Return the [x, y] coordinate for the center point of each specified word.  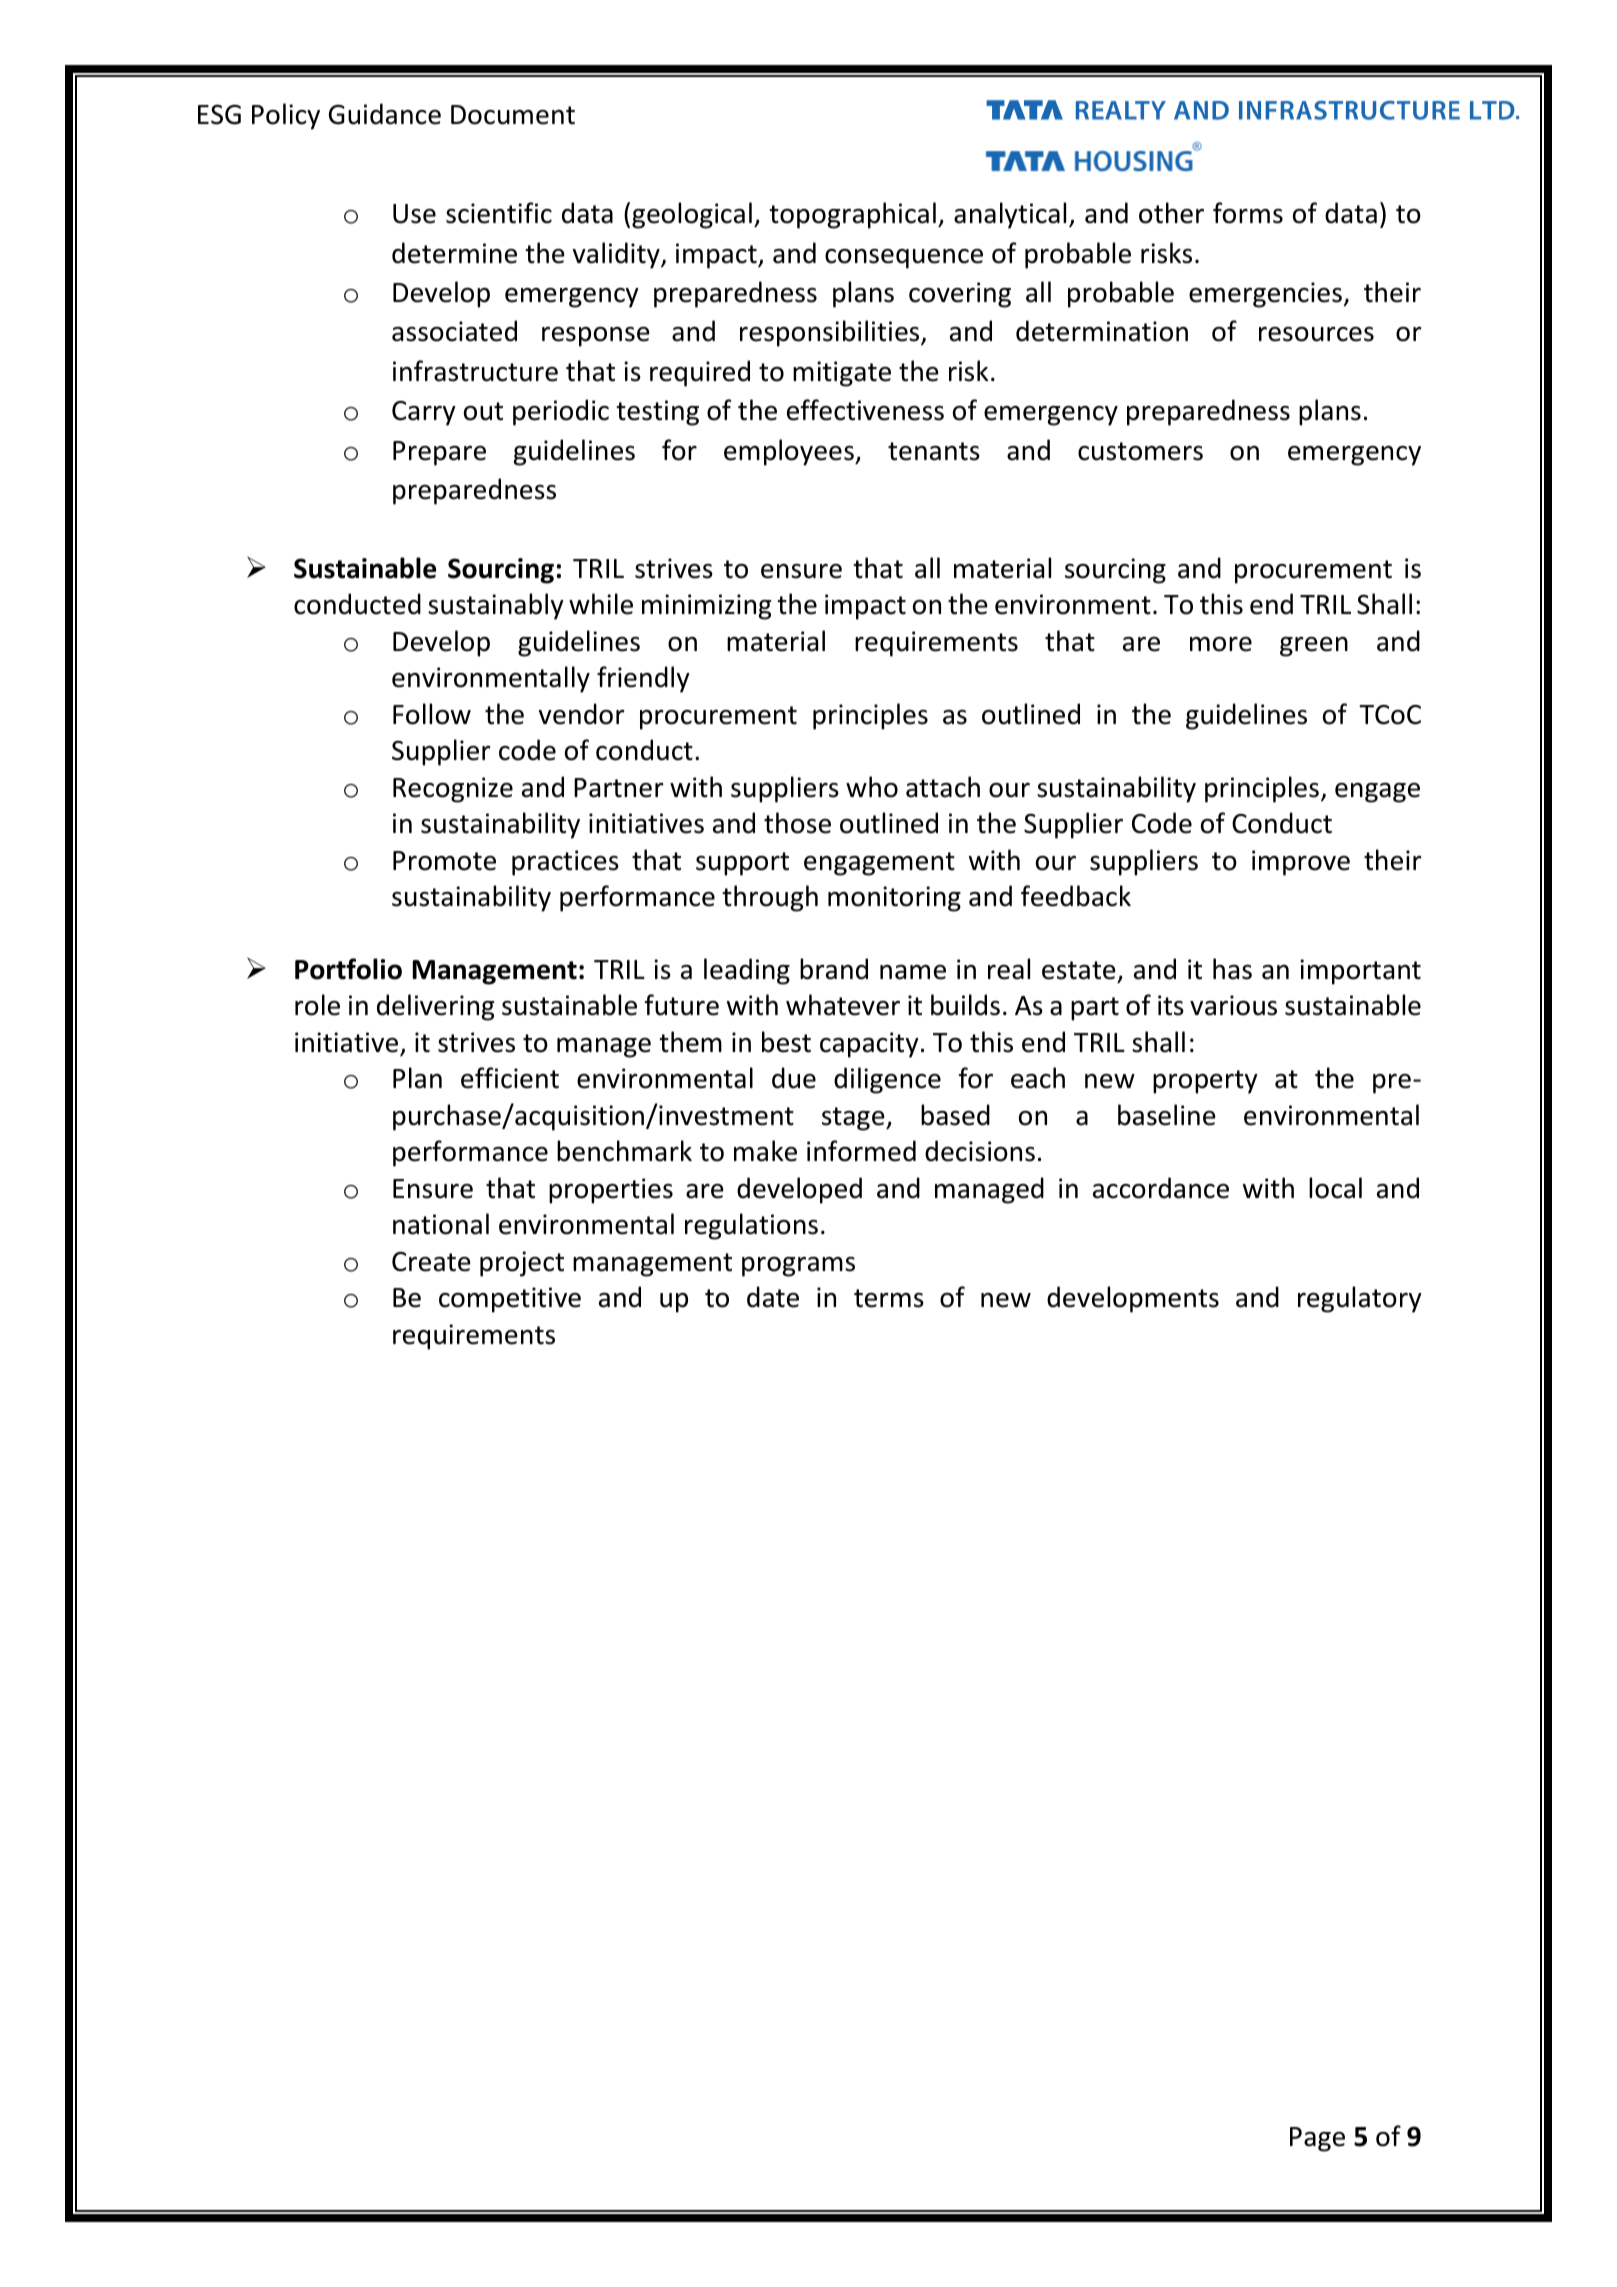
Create [431, 1262]
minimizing [706, 607]
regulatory [1360, 1299]
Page [1317, 2139]
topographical [852, 215]
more [1221, 644]
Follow [432, 714]
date [773, 1297]
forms [1248, 213]
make [765, 1151]
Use [414, 214]
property [1205, 1082]
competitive [510, 1300]
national [441, 1224]
